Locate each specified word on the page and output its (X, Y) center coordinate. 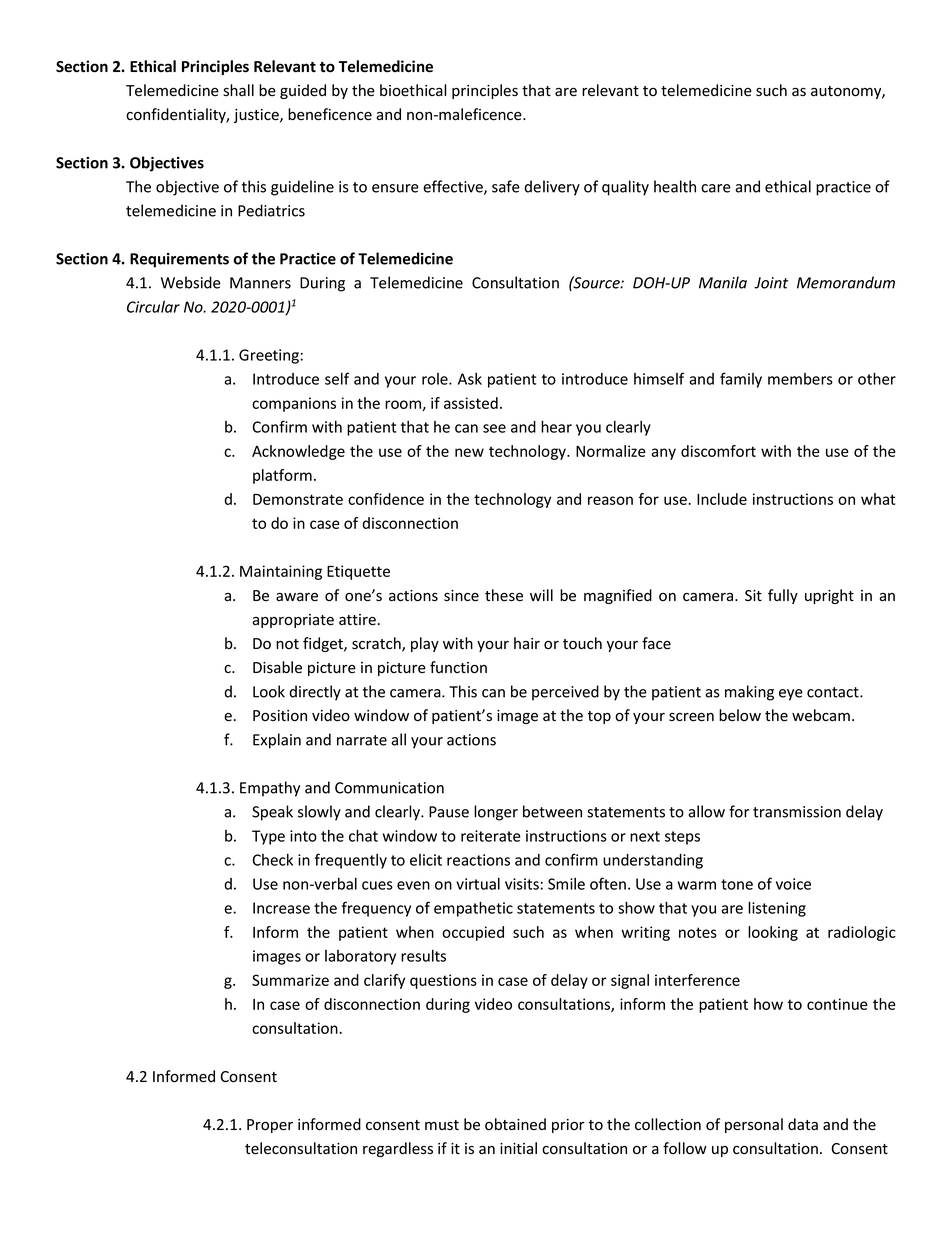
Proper (270, 1126)
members (800, 379)
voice (793, 884)
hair (527, 643)
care (716, 188)
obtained (515, 1124)
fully (783, 596)
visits (522, 884)
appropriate (293, 621)
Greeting (269, 356)
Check (272, 860)
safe (506, 186)
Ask (470, 379)
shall (238, 90)
